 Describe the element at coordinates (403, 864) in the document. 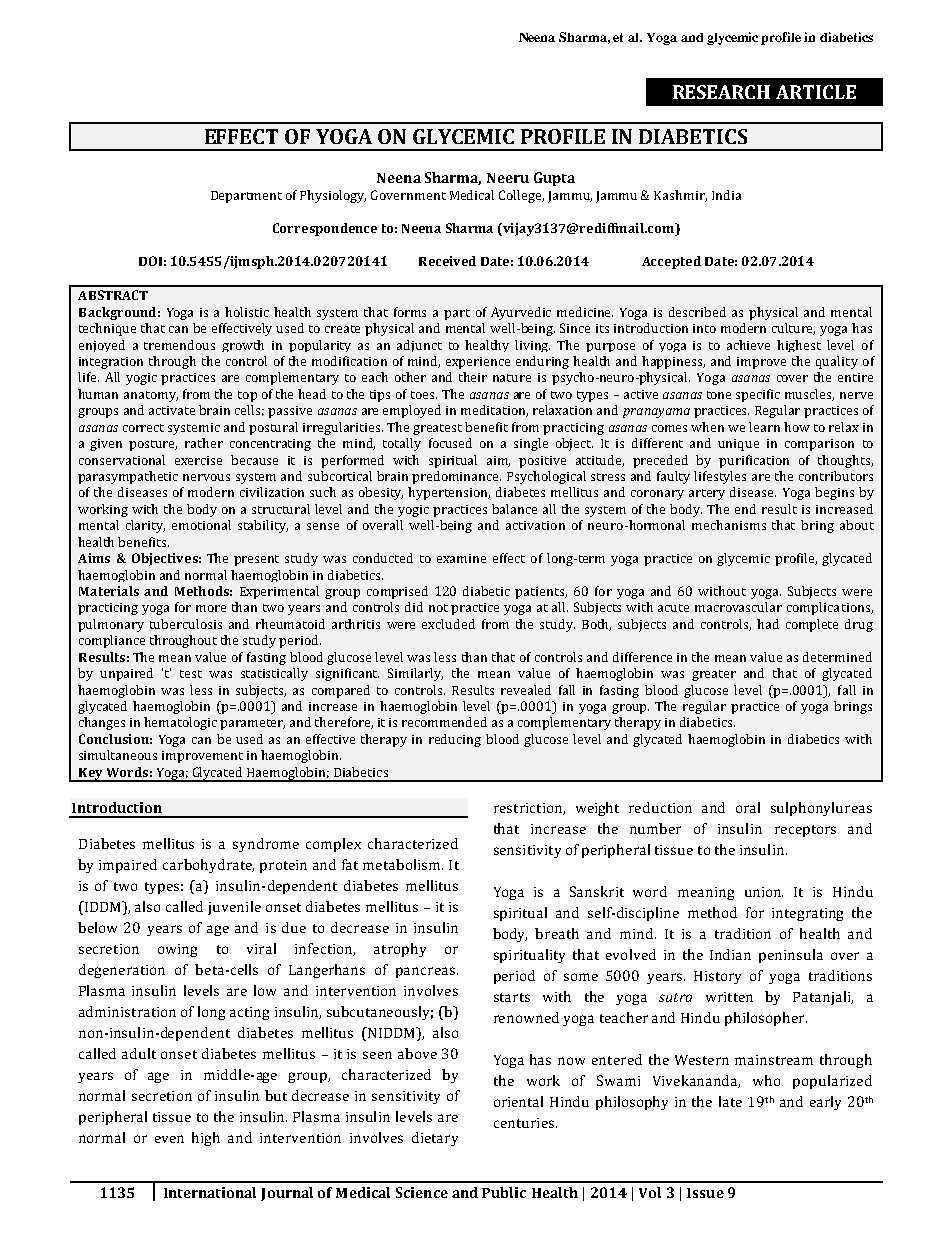

I see `metabolism` at that location.
